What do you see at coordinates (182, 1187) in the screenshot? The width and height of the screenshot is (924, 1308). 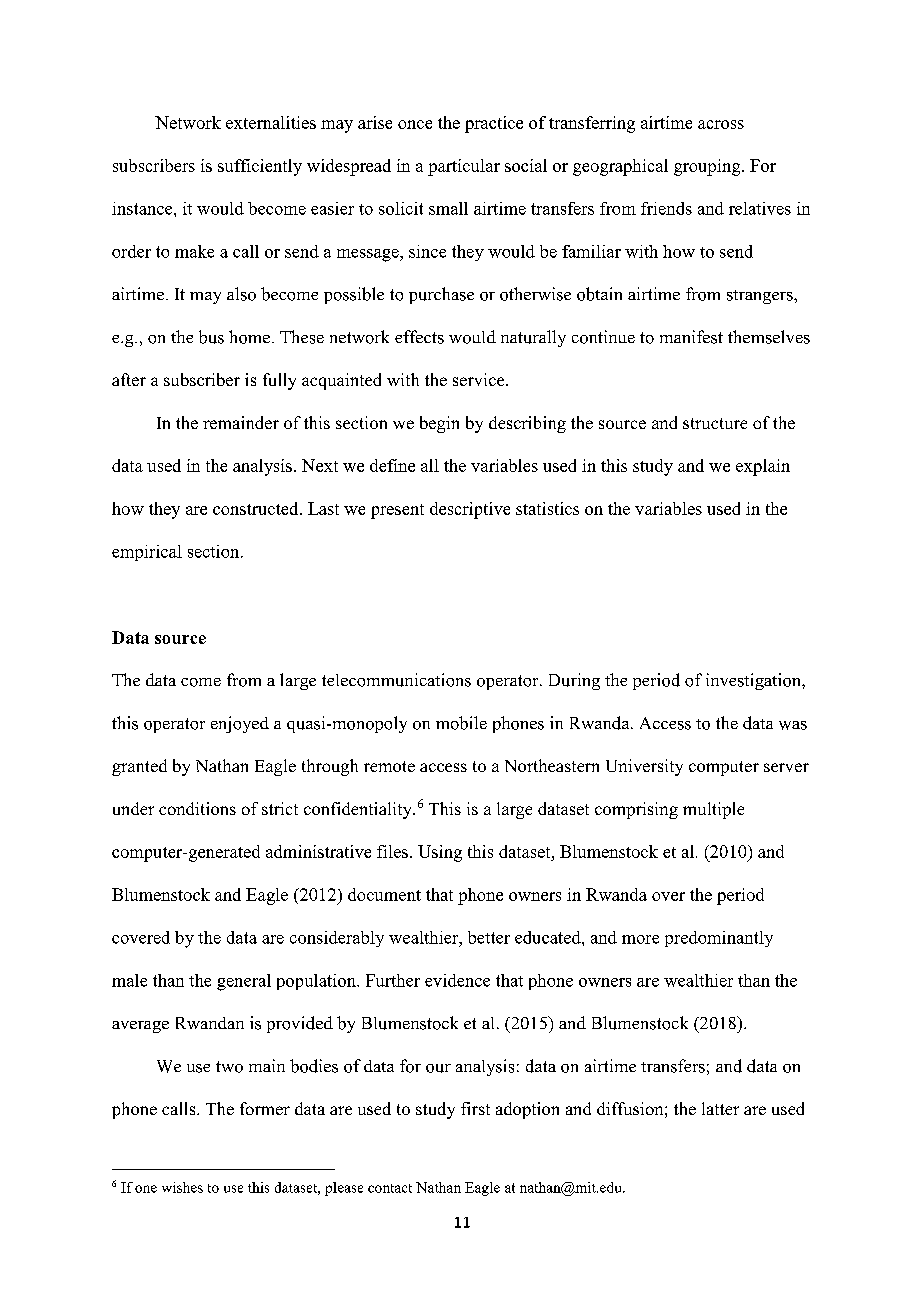 I see `wishes` at bounding box center [182, 1187].
